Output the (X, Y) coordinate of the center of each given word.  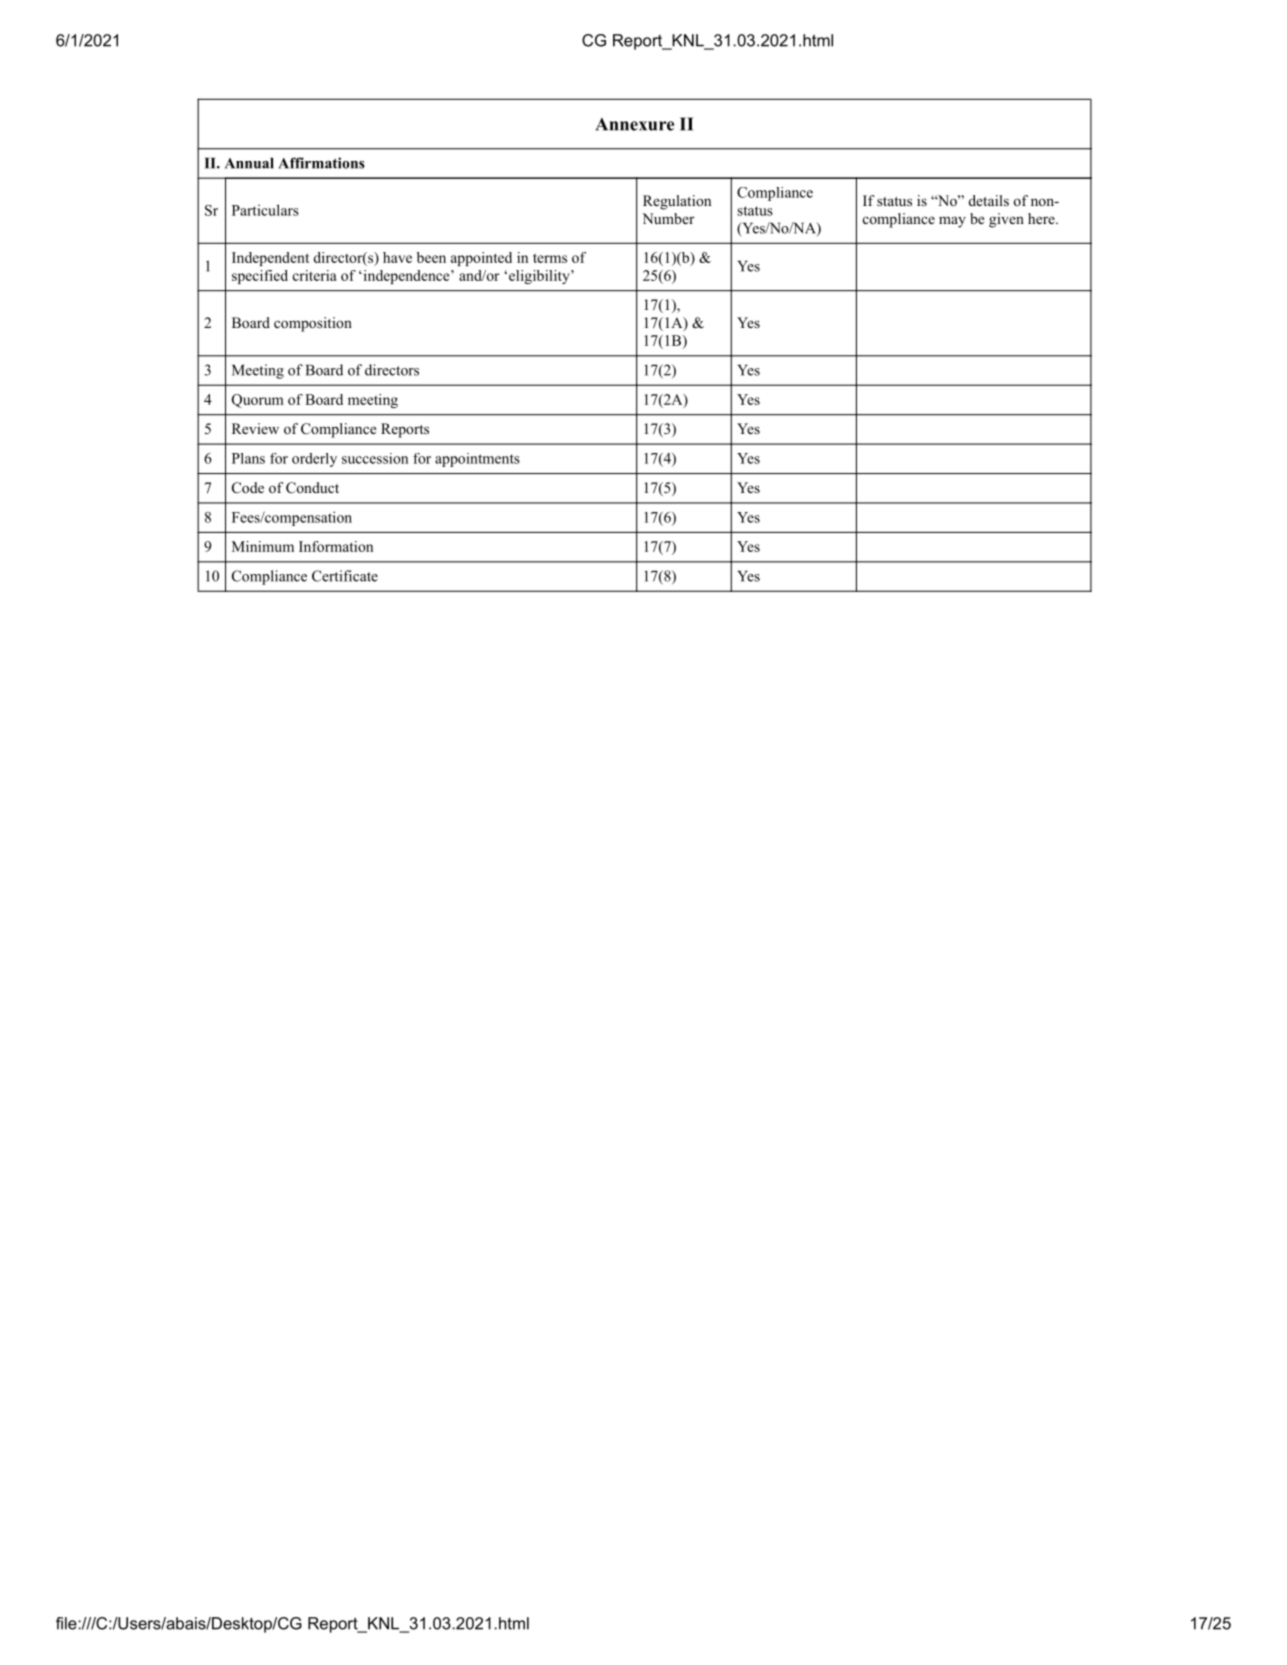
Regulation (677, 202)
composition (313, 324)
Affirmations (321, 163)
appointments (477, 460)
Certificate (345, 576)
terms (550, 258)
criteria (315, 275)
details (989, 200)
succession (375, 458)
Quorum (258, 401)
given (1006, 220)
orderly (314, 460)
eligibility (539, 277)
